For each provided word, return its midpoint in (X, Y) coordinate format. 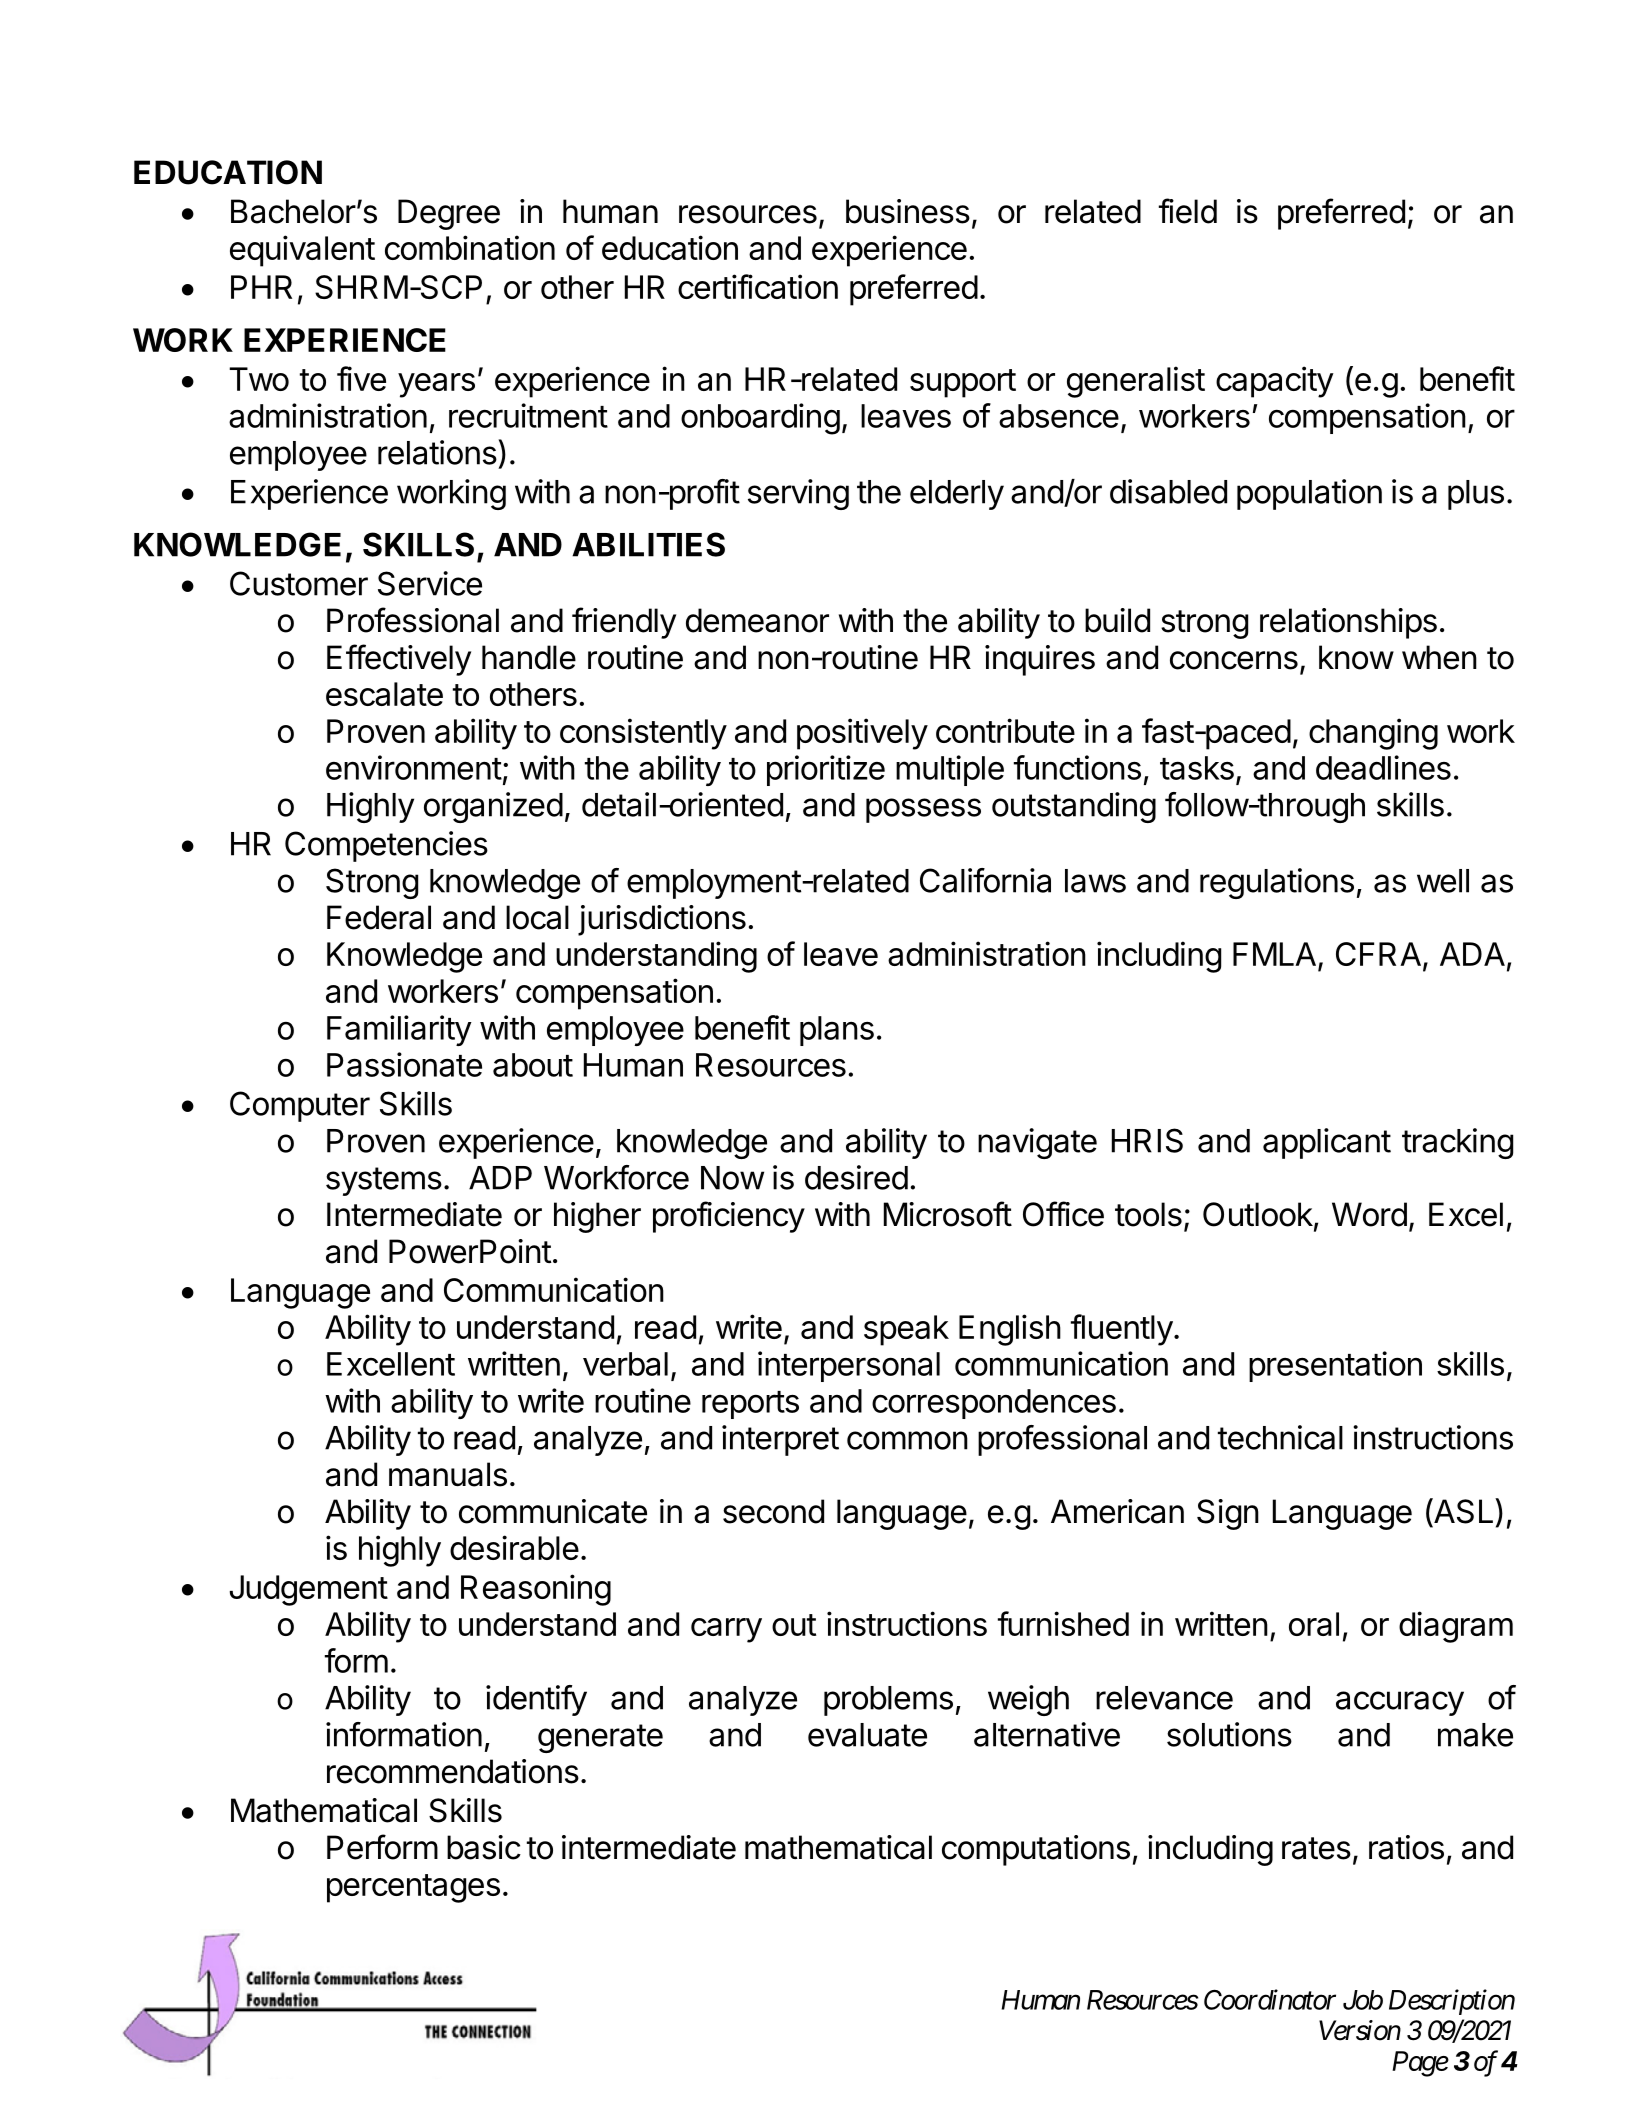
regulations (1277, 883)
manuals (448, 1474)
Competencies (386, 846)
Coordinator (1270, 1999)
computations (1036, 1850)
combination (470, 247)
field (1188, 211)
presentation (1335, 1366)
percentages (413, 1888)
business (908, 211)
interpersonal (849, 1366)
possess (923, 810)
